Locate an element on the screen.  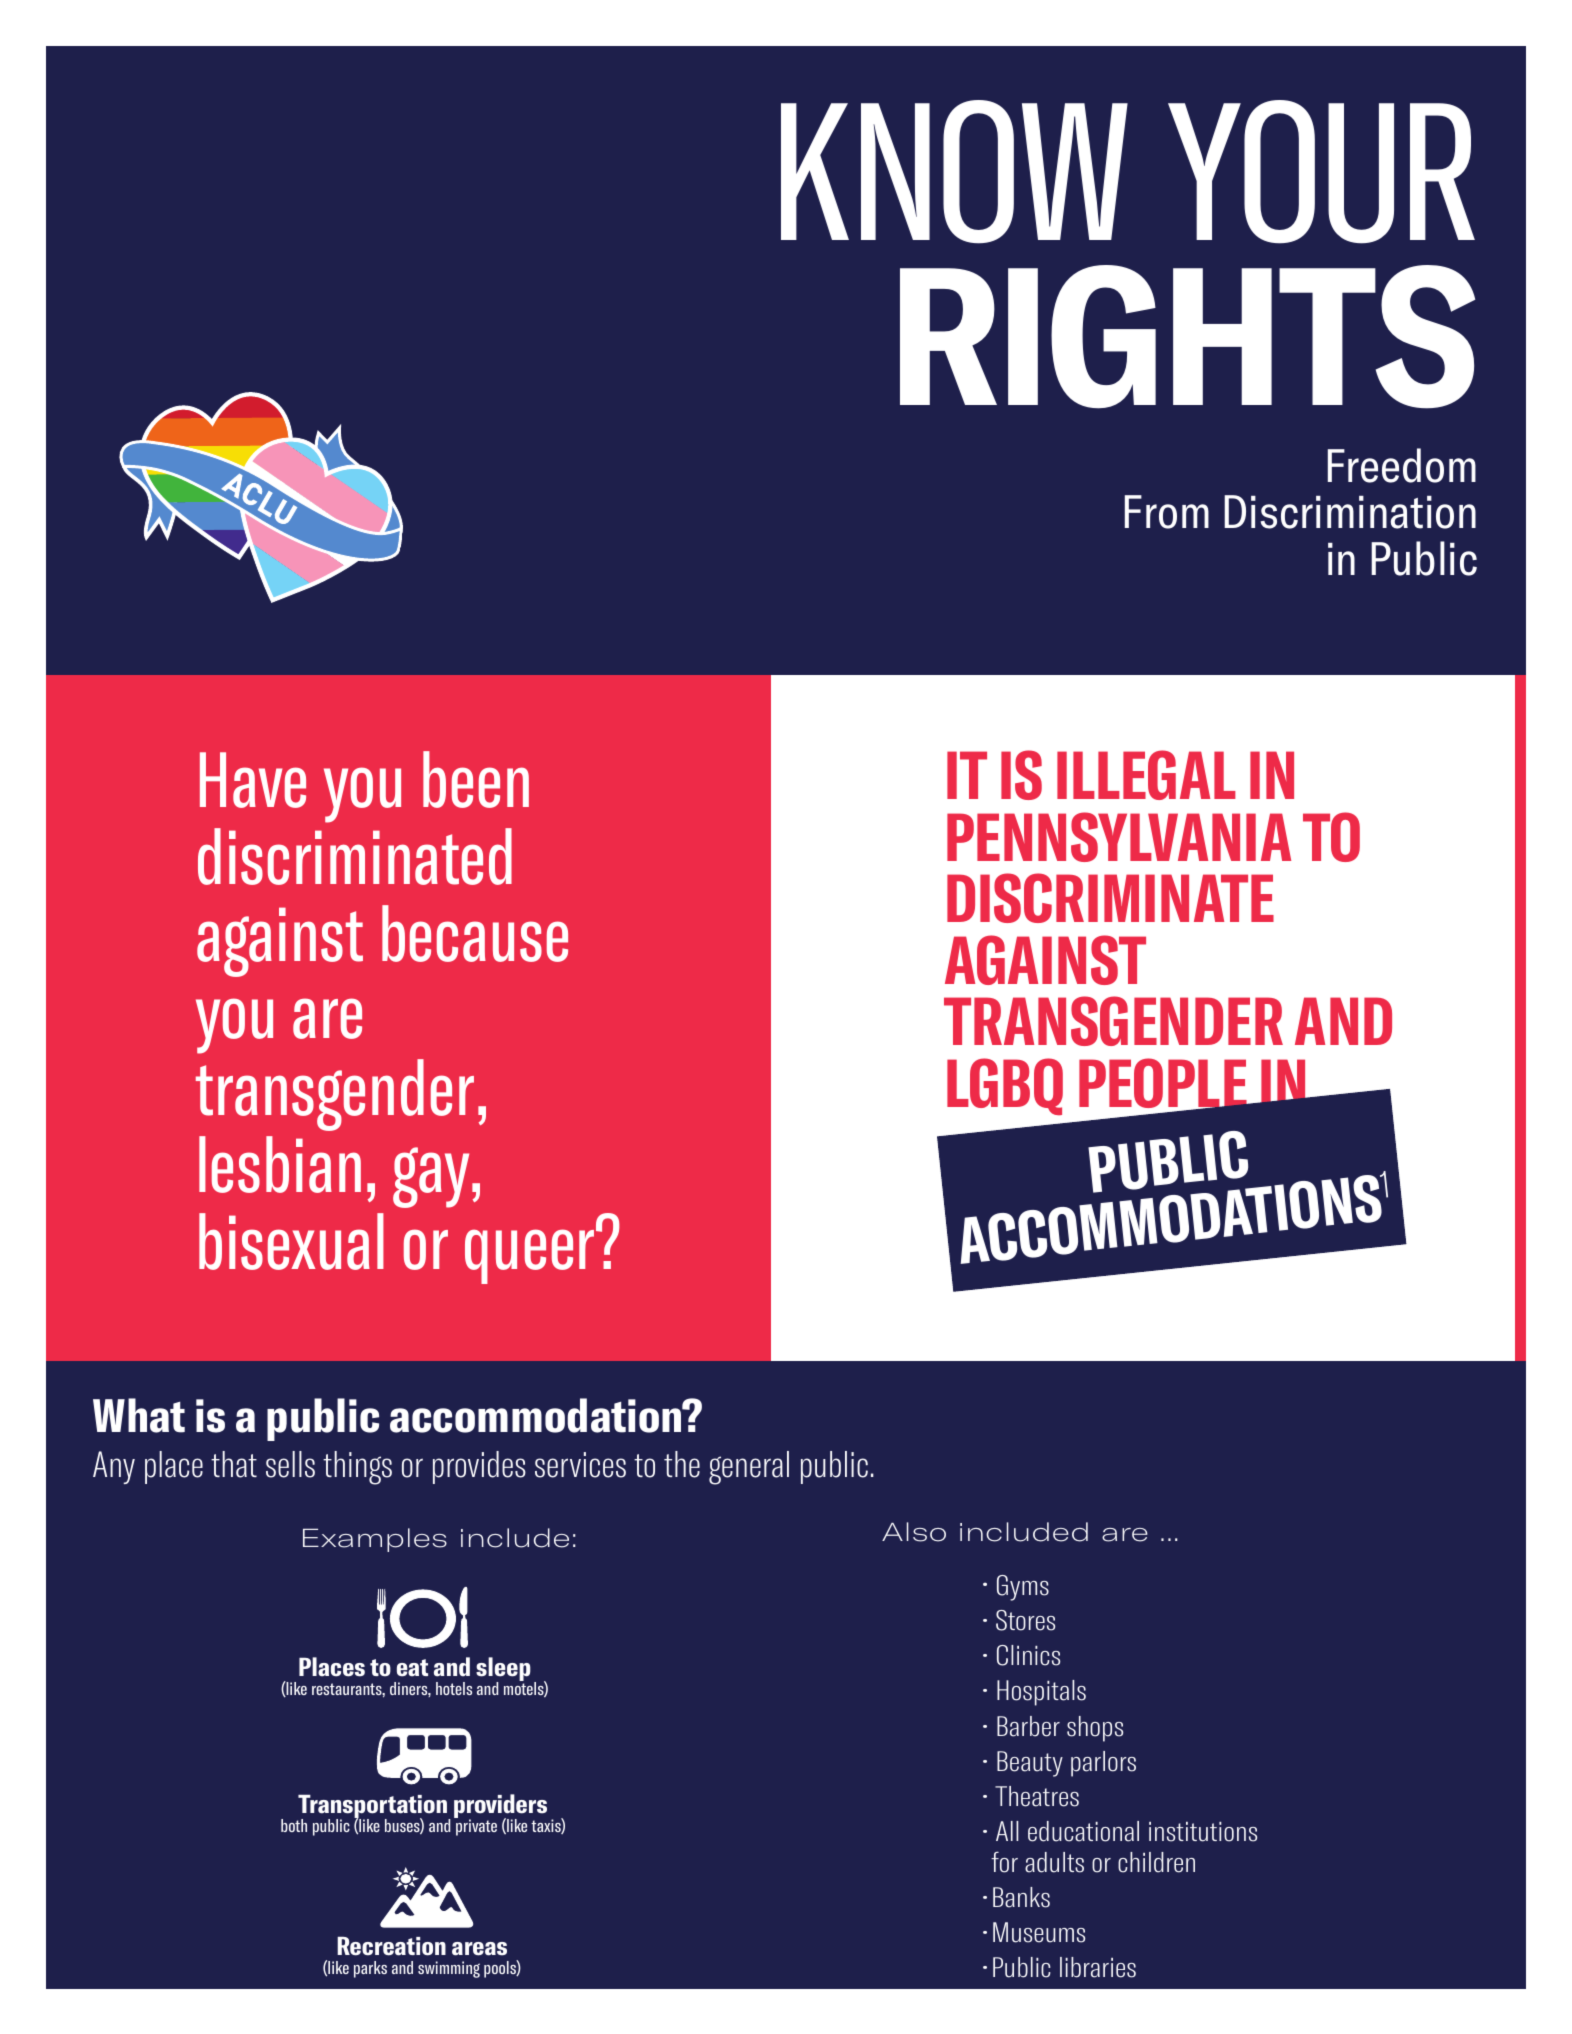
RIGHTS is located at coordinates (1187, 337).
